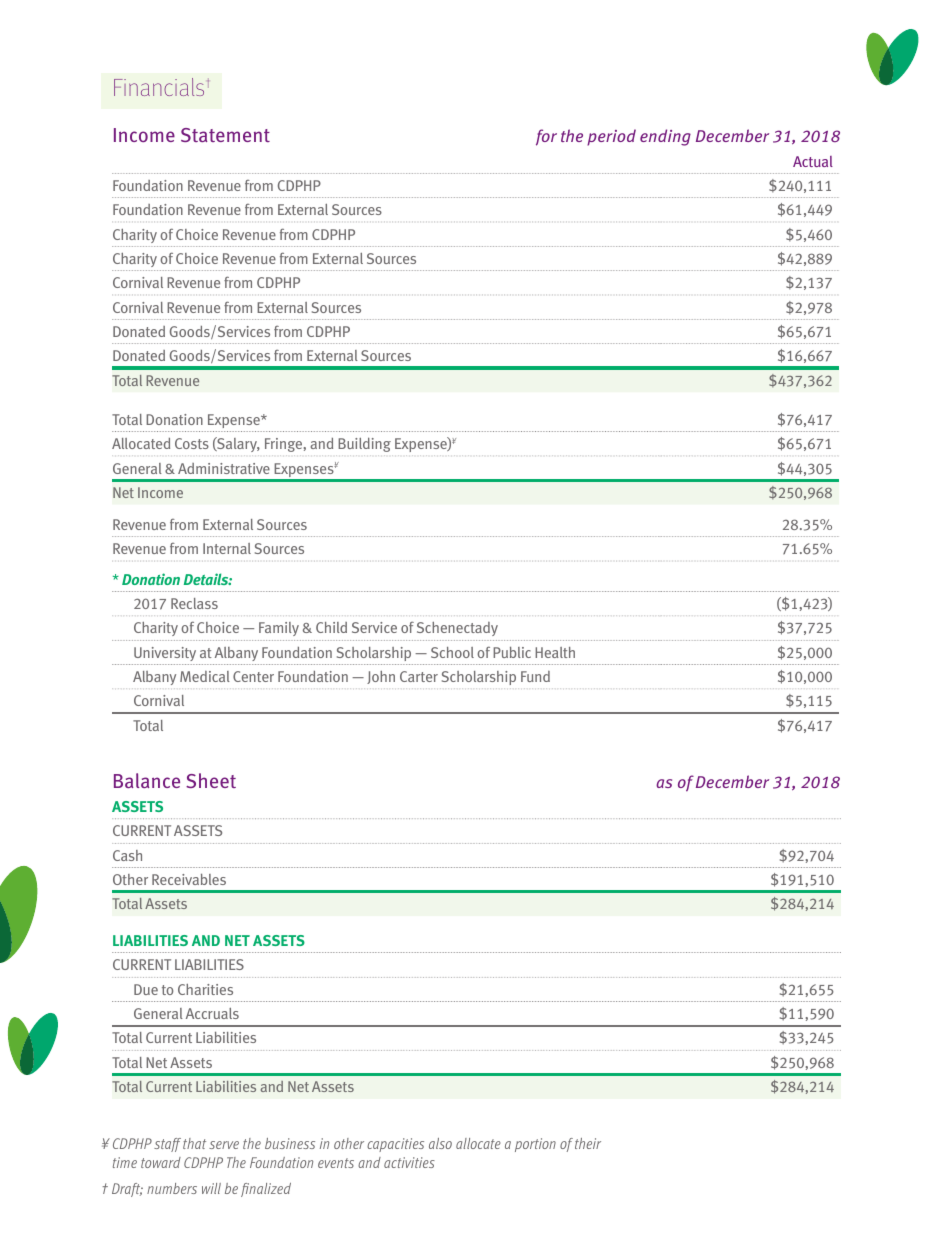 The height and width of the screenshot is (1233, 952). What do you see at coordinates (555, 652) in the screenshot?
I see `Health` at bounding box center [555, 652].
